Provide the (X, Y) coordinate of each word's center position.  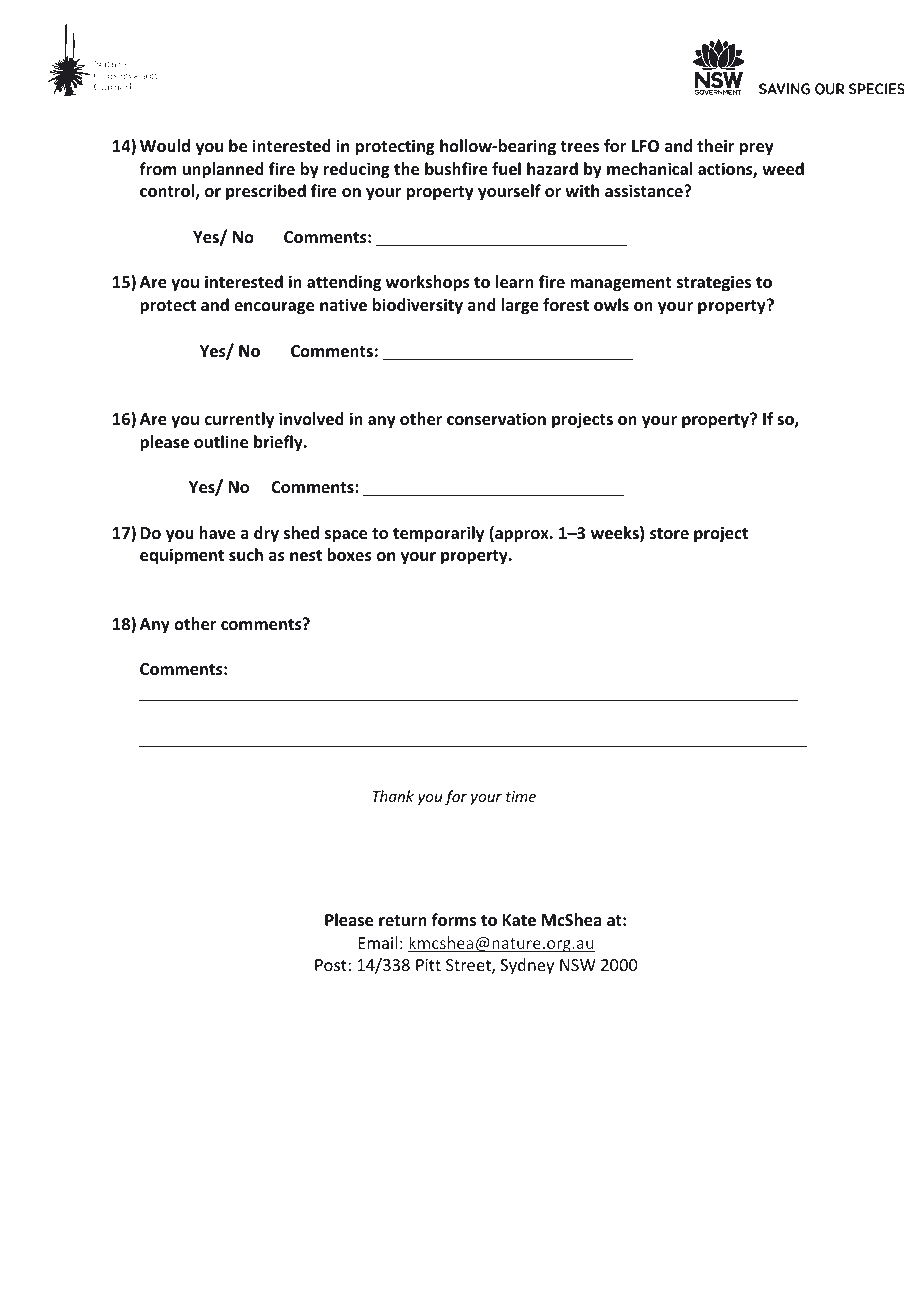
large (520, 306)
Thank (393, 796)
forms (453, 920)
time (521, 796)
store (669, 534)
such (246, 554)
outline (221, 442)
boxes (349, 555)
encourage (274, 308)
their (715, 145)
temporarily (438, 534)
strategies (714, 283)
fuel (506, 169)
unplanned (223, 170)
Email (378, 942)
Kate (519, 920)
